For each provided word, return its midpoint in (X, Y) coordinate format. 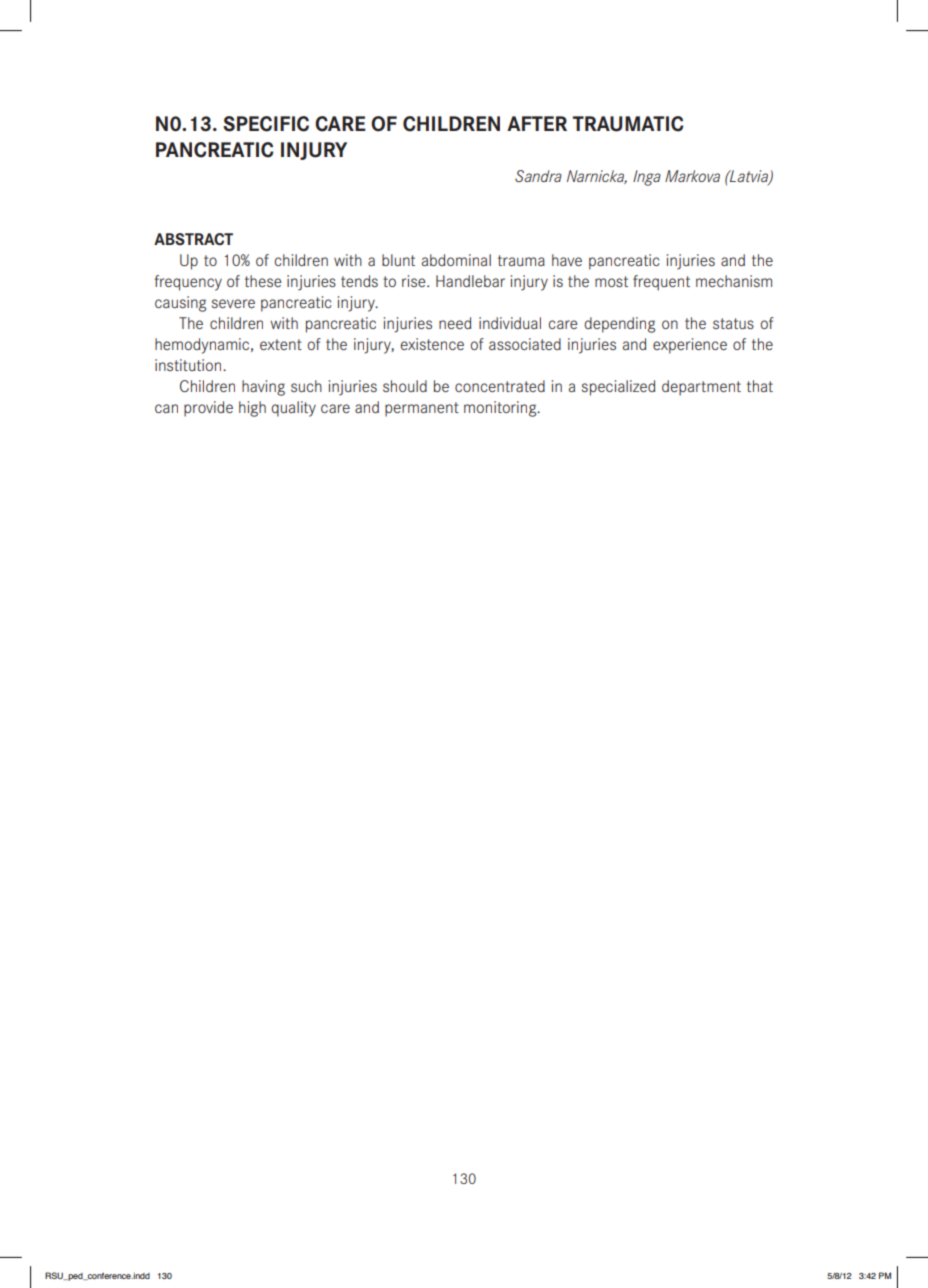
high (252, 409)
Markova (692, 176)
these (263, 281)
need (455, 323)
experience (690, 346)
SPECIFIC (266, 124)
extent (281, 344)
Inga (647, 178)
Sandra (538, 176)
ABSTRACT (193, 239)
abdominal (456, 260)
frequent (661, 283)
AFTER (537, 123)
